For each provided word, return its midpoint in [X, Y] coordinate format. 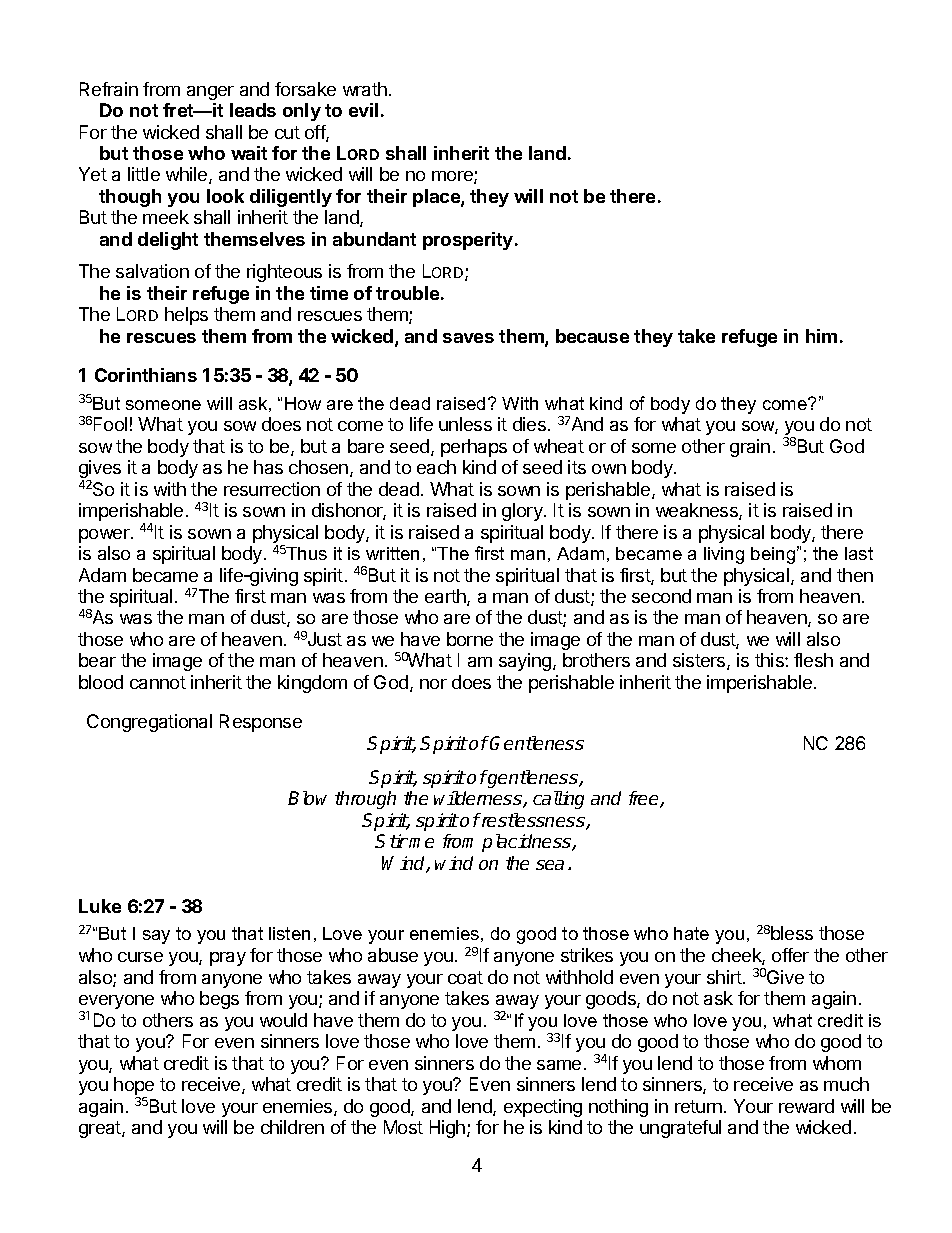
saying [525, 662]
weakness [698, 511]
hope [134, 1087]
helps [186, 316]
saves [468, 338]
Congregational [149, 723]
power [105, 536]
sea [550, 865]
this [770, 660]
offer [790, 955]
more [453, 177]
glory [523, 512]
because [592, 336]
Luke [100, 906]
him [821, 336]
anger [210, 93]
